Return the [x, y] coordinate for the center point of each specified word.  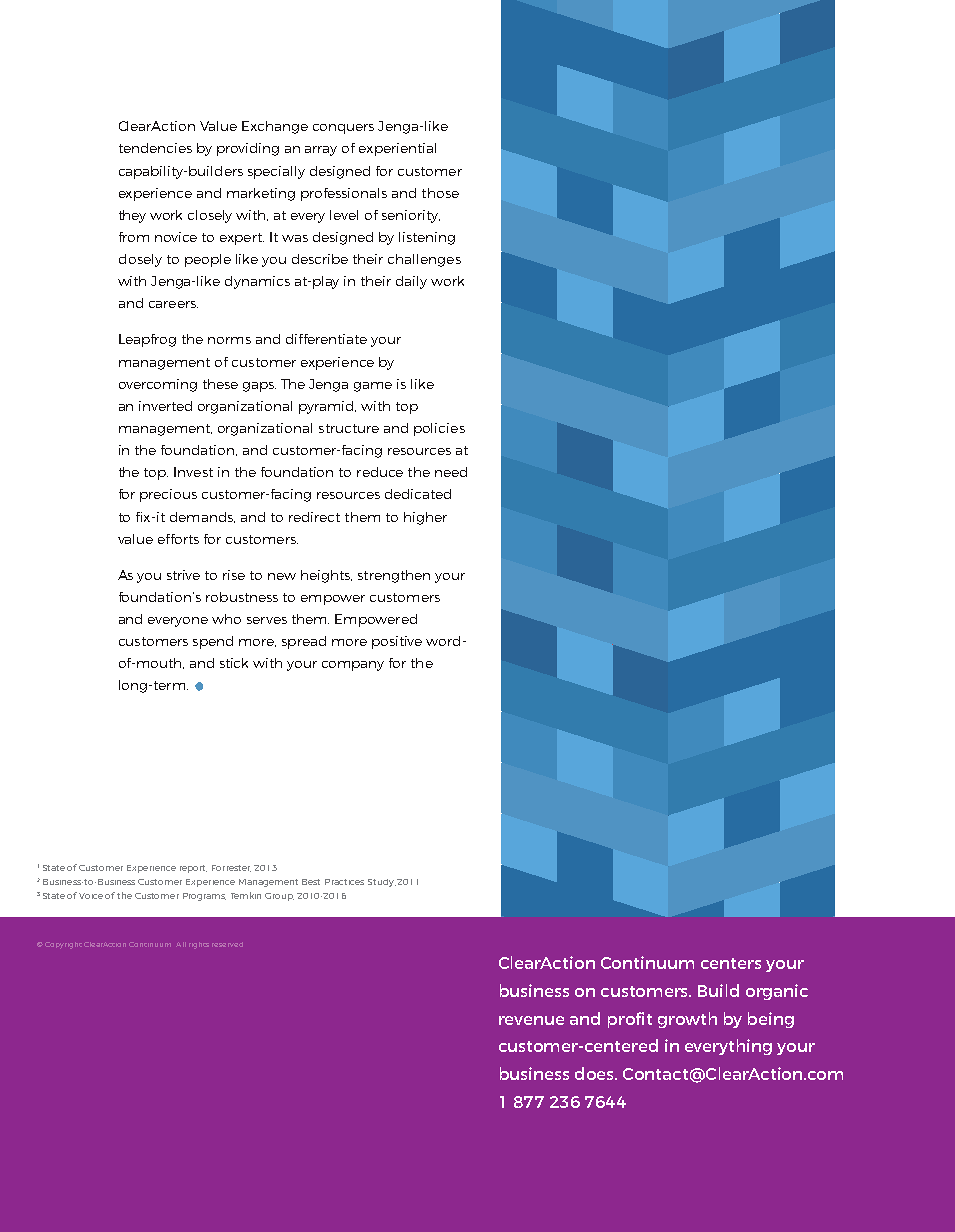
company [353, 666]
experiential [397, 149]
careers [173, 304]
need [451, 472]
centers [731, 963]
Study [382, 883]
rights [199, 945]
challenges [424, 260]
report [193, 869]
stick [234, 663]
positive [397, 642]
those [440, 193]
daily [411, 282]
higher [425, 518]
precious [168, 495]
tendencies [155, 148]
